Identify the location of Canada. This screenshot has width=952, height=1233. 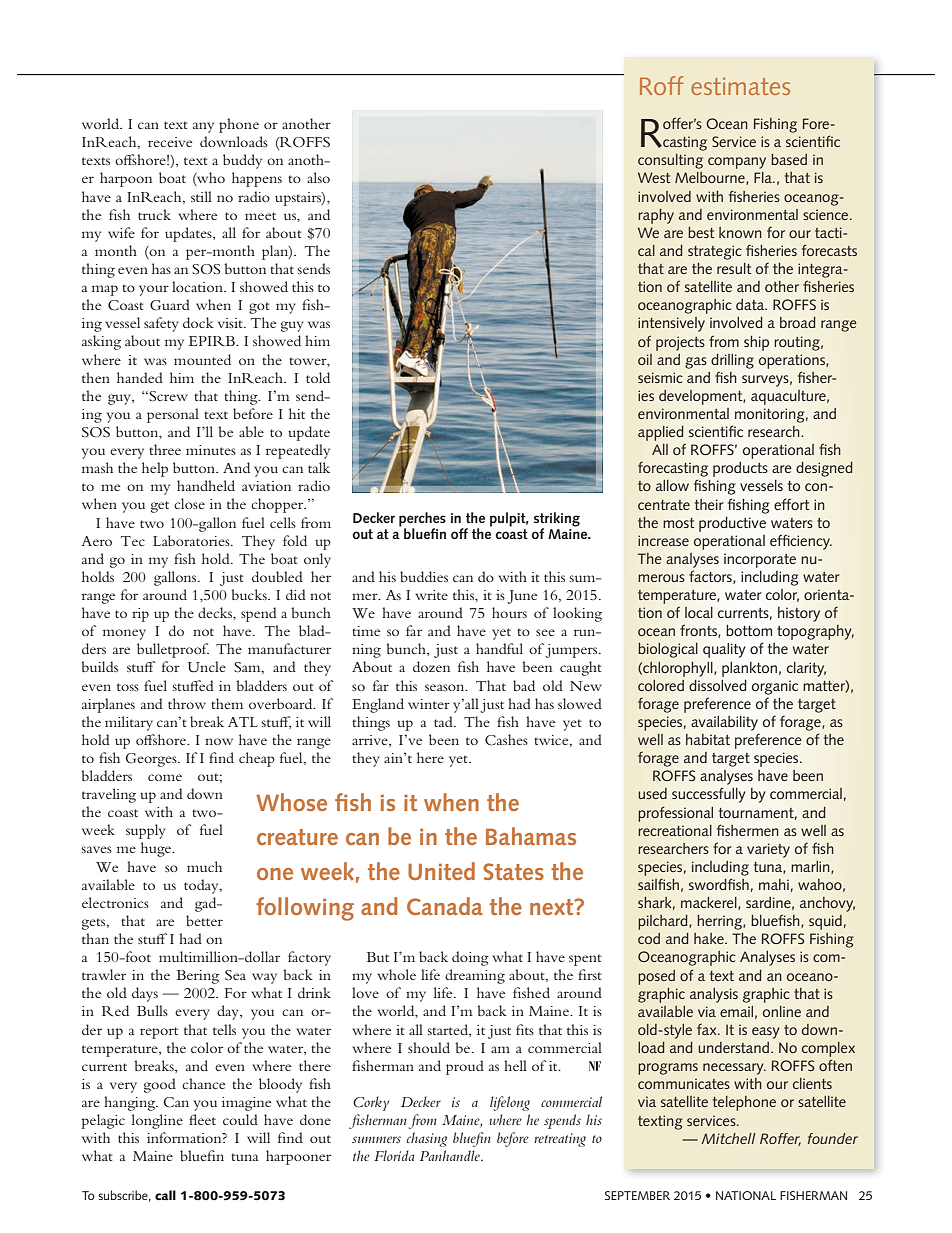
(445, 906).
